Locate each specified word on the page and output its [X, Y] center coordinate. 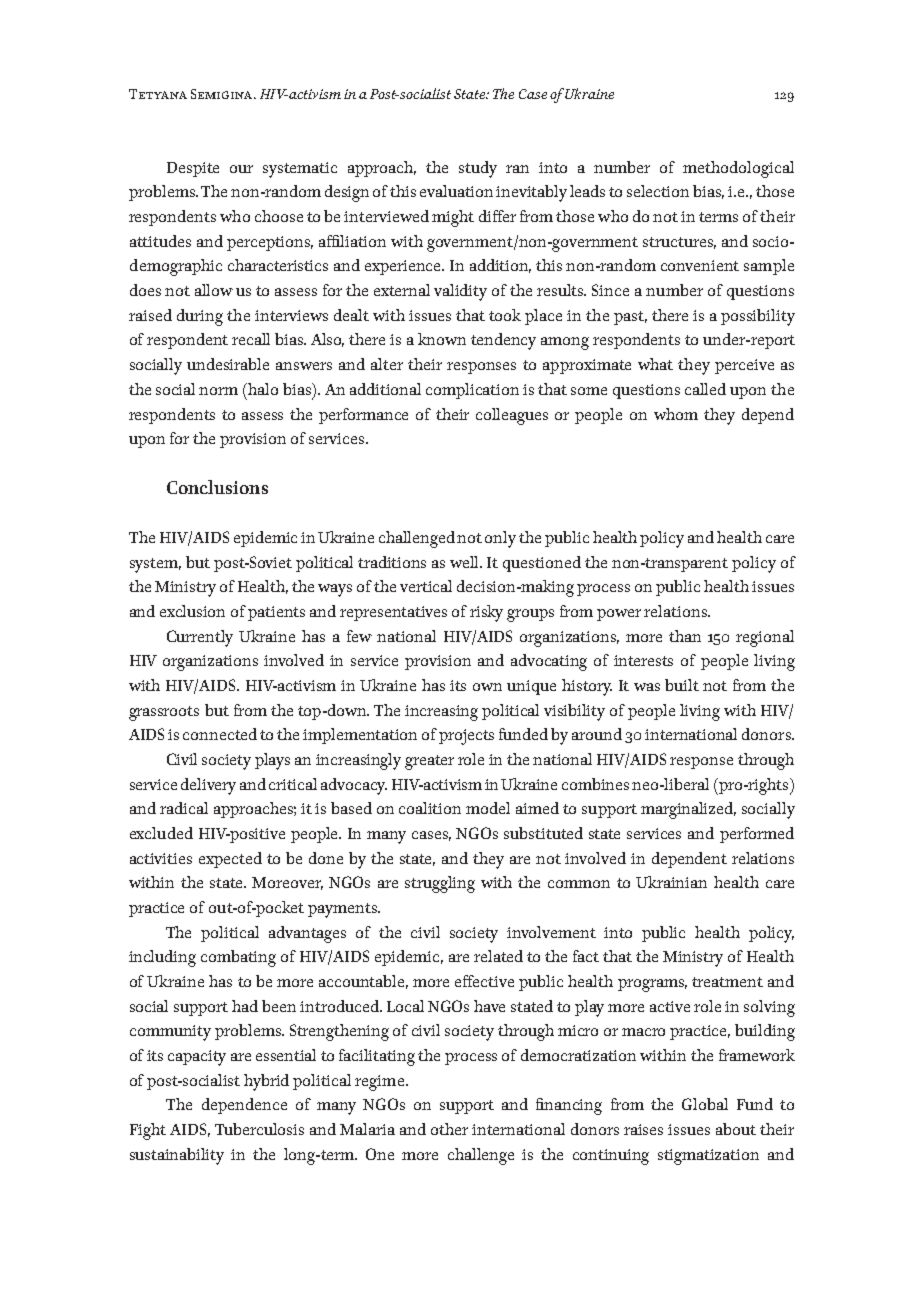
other [449, 1129]
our [241, 169]
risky [486, 613]
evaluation [458, 191]
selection [658, 191]
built [682, 685]
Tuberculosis [259, 1129]
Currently [200, 638]
